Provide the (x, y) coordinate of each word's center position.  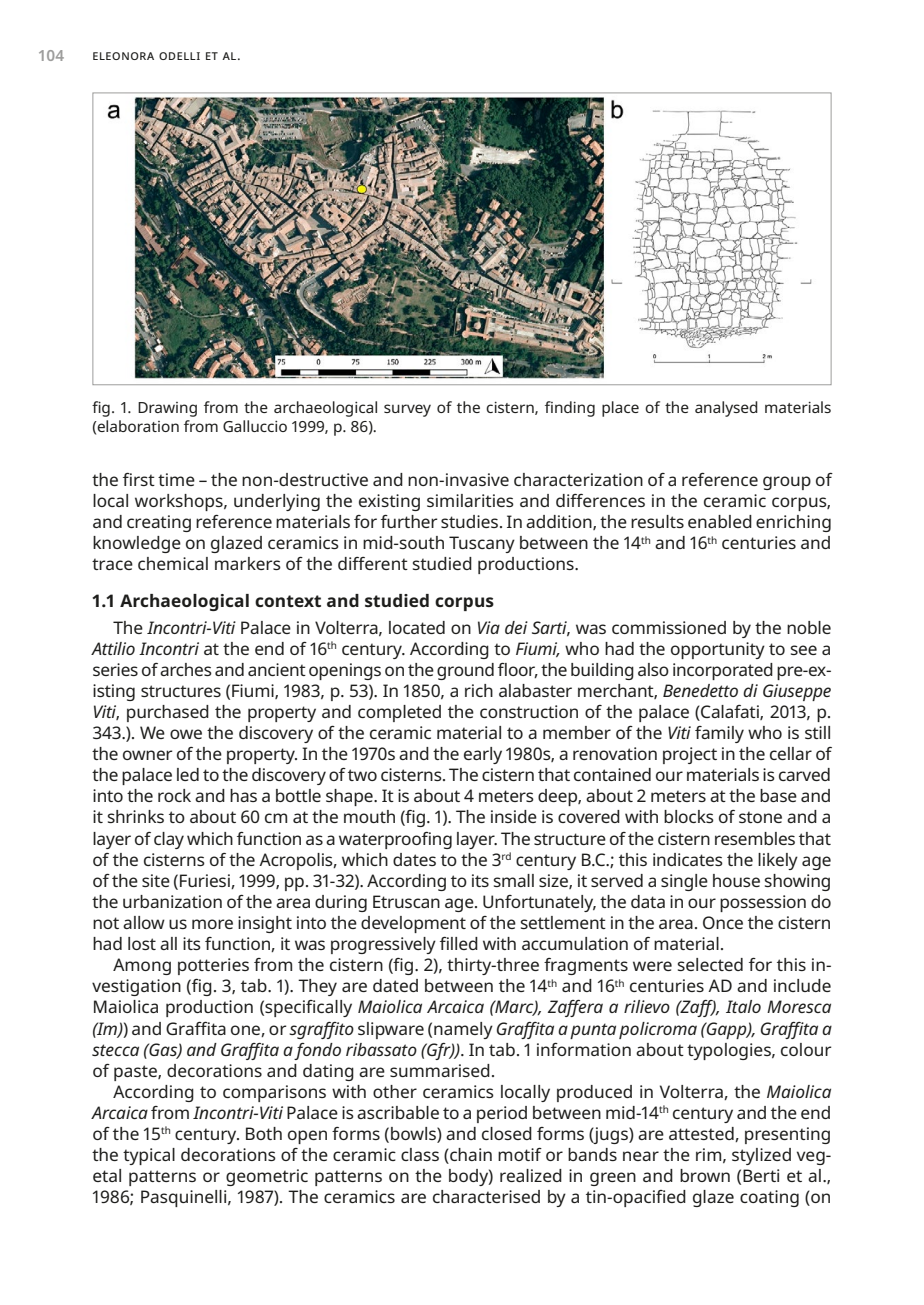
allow (144, 922)
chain (470, 1156)
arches (186, 669)
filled (459, 943)
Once (723, 922)
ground (465, 671)
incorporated (723, 671)
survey (407, 410)
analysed (726, 409)
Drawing (167, 409)
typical (149, 1156)
